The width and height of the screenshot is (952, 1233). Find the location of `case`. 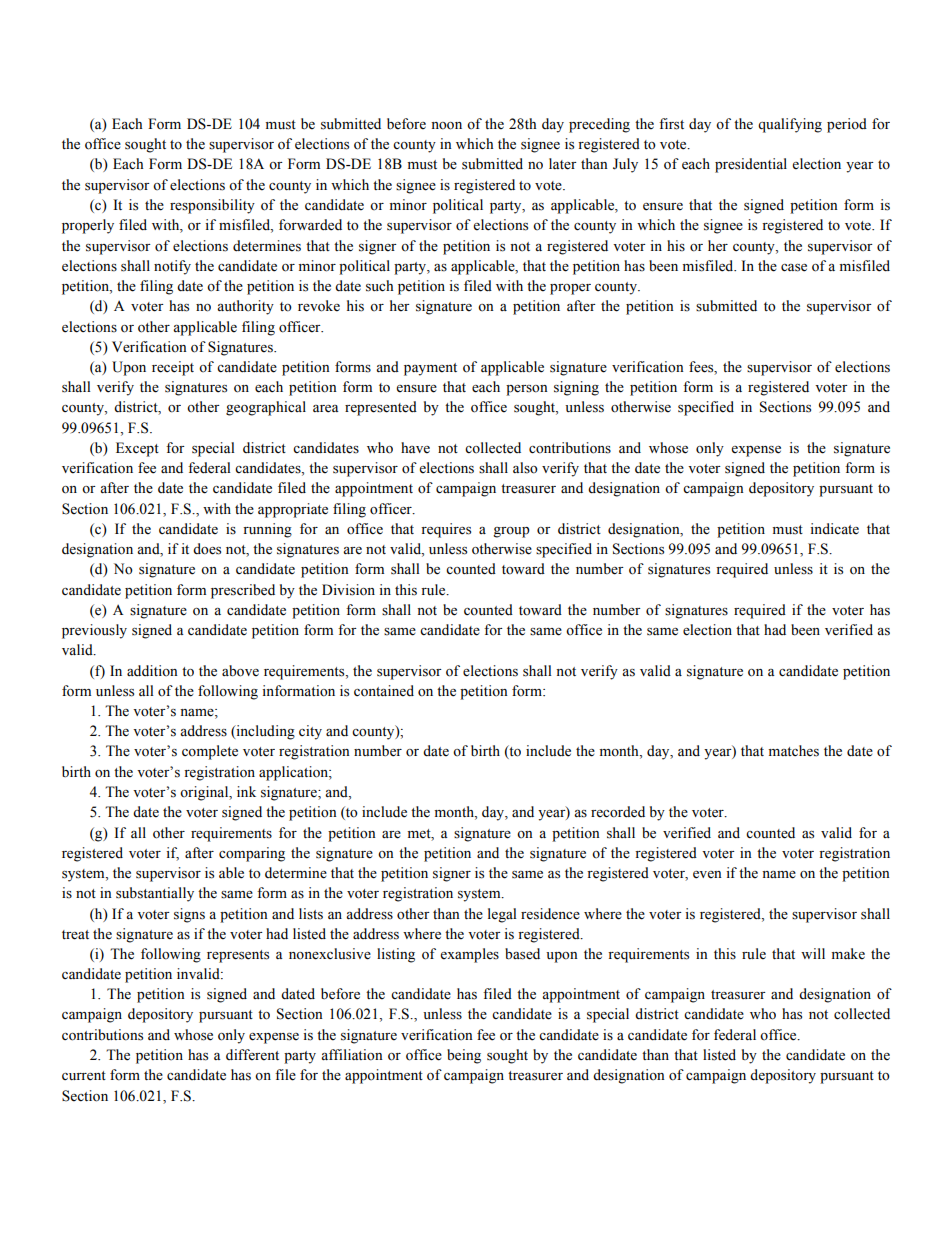

case is located at coordinates (794, 268).
